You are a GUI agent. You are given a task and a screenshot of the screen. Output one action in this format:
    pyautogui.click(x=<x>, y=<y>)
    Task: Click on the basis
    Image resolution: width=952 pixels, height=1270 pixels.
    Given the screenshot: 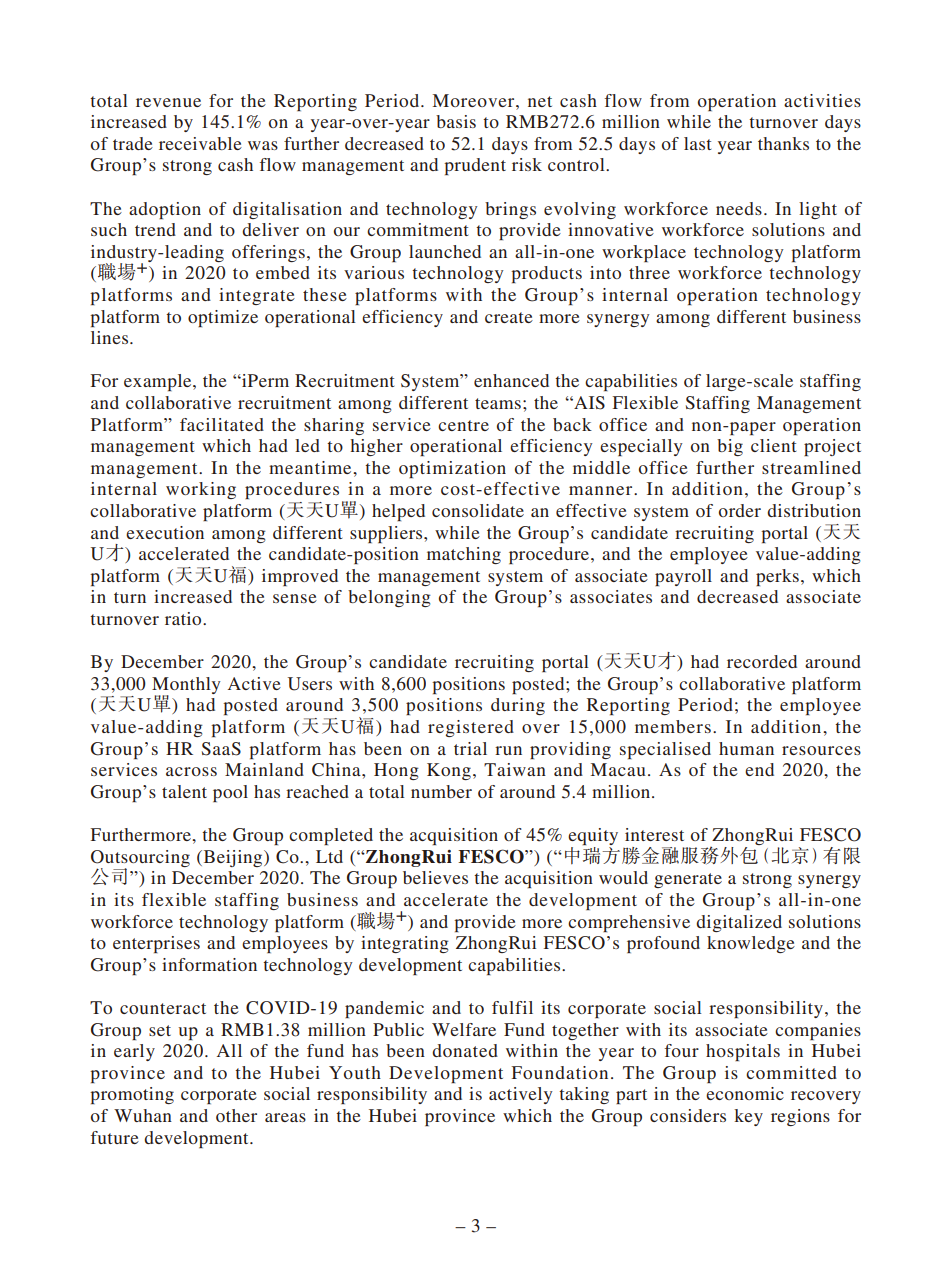 What is the action you would take?
    pyautogui.click(x=456, y=121)
